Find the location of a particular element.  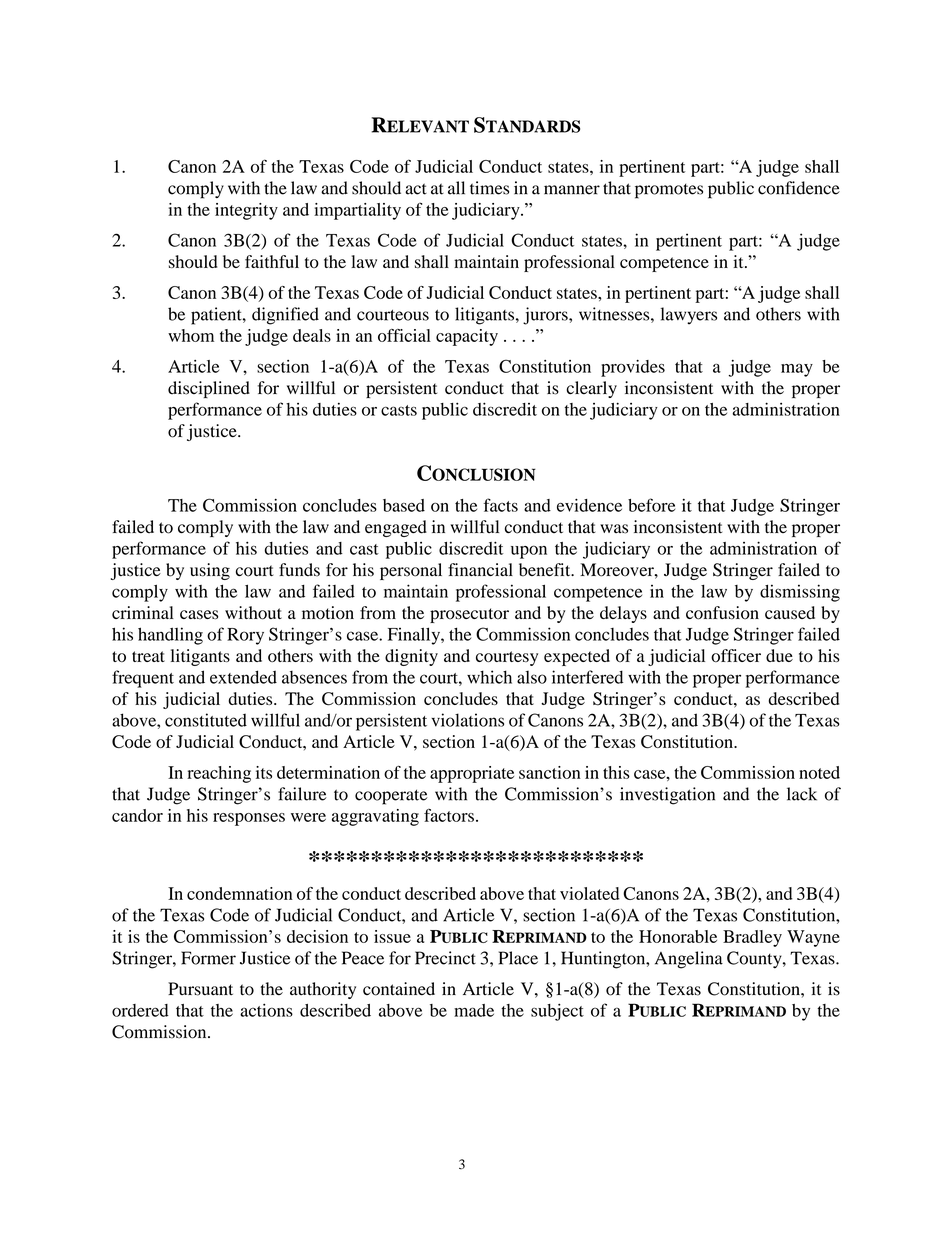

disciplined is located at coordinates (209, 389).
